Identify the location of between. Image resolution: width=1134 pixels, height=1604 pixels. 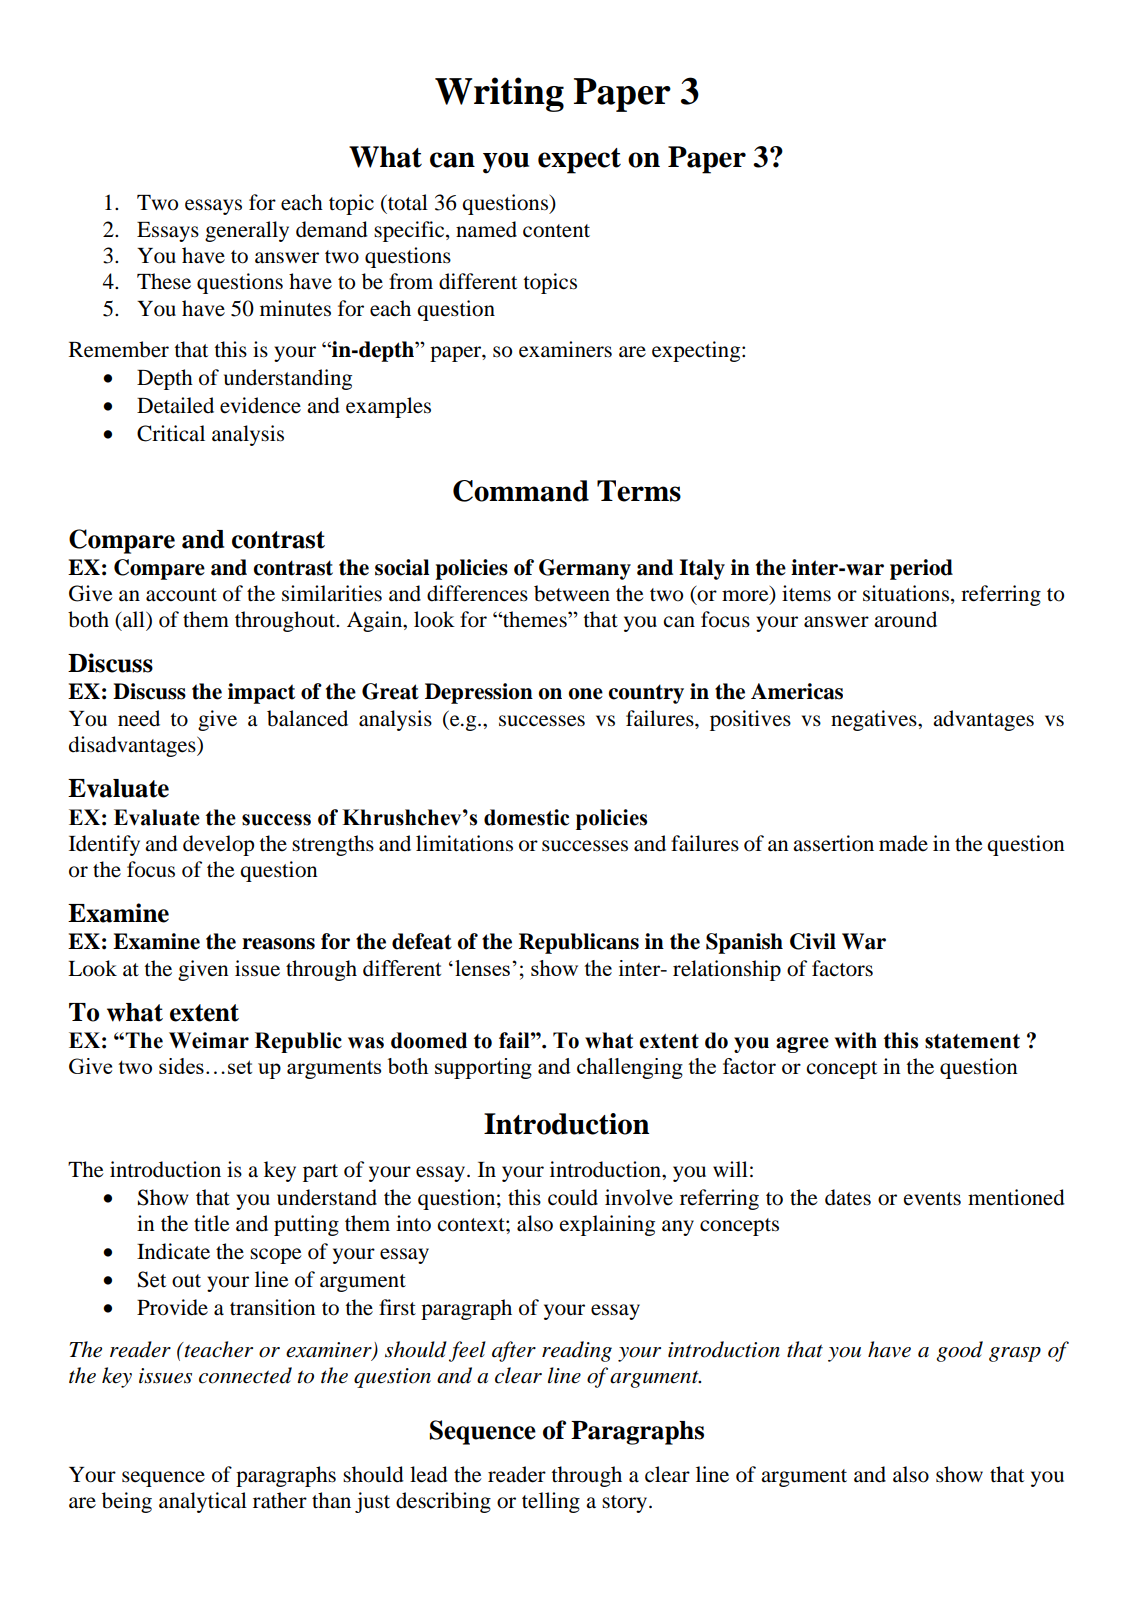
(572, 593).
